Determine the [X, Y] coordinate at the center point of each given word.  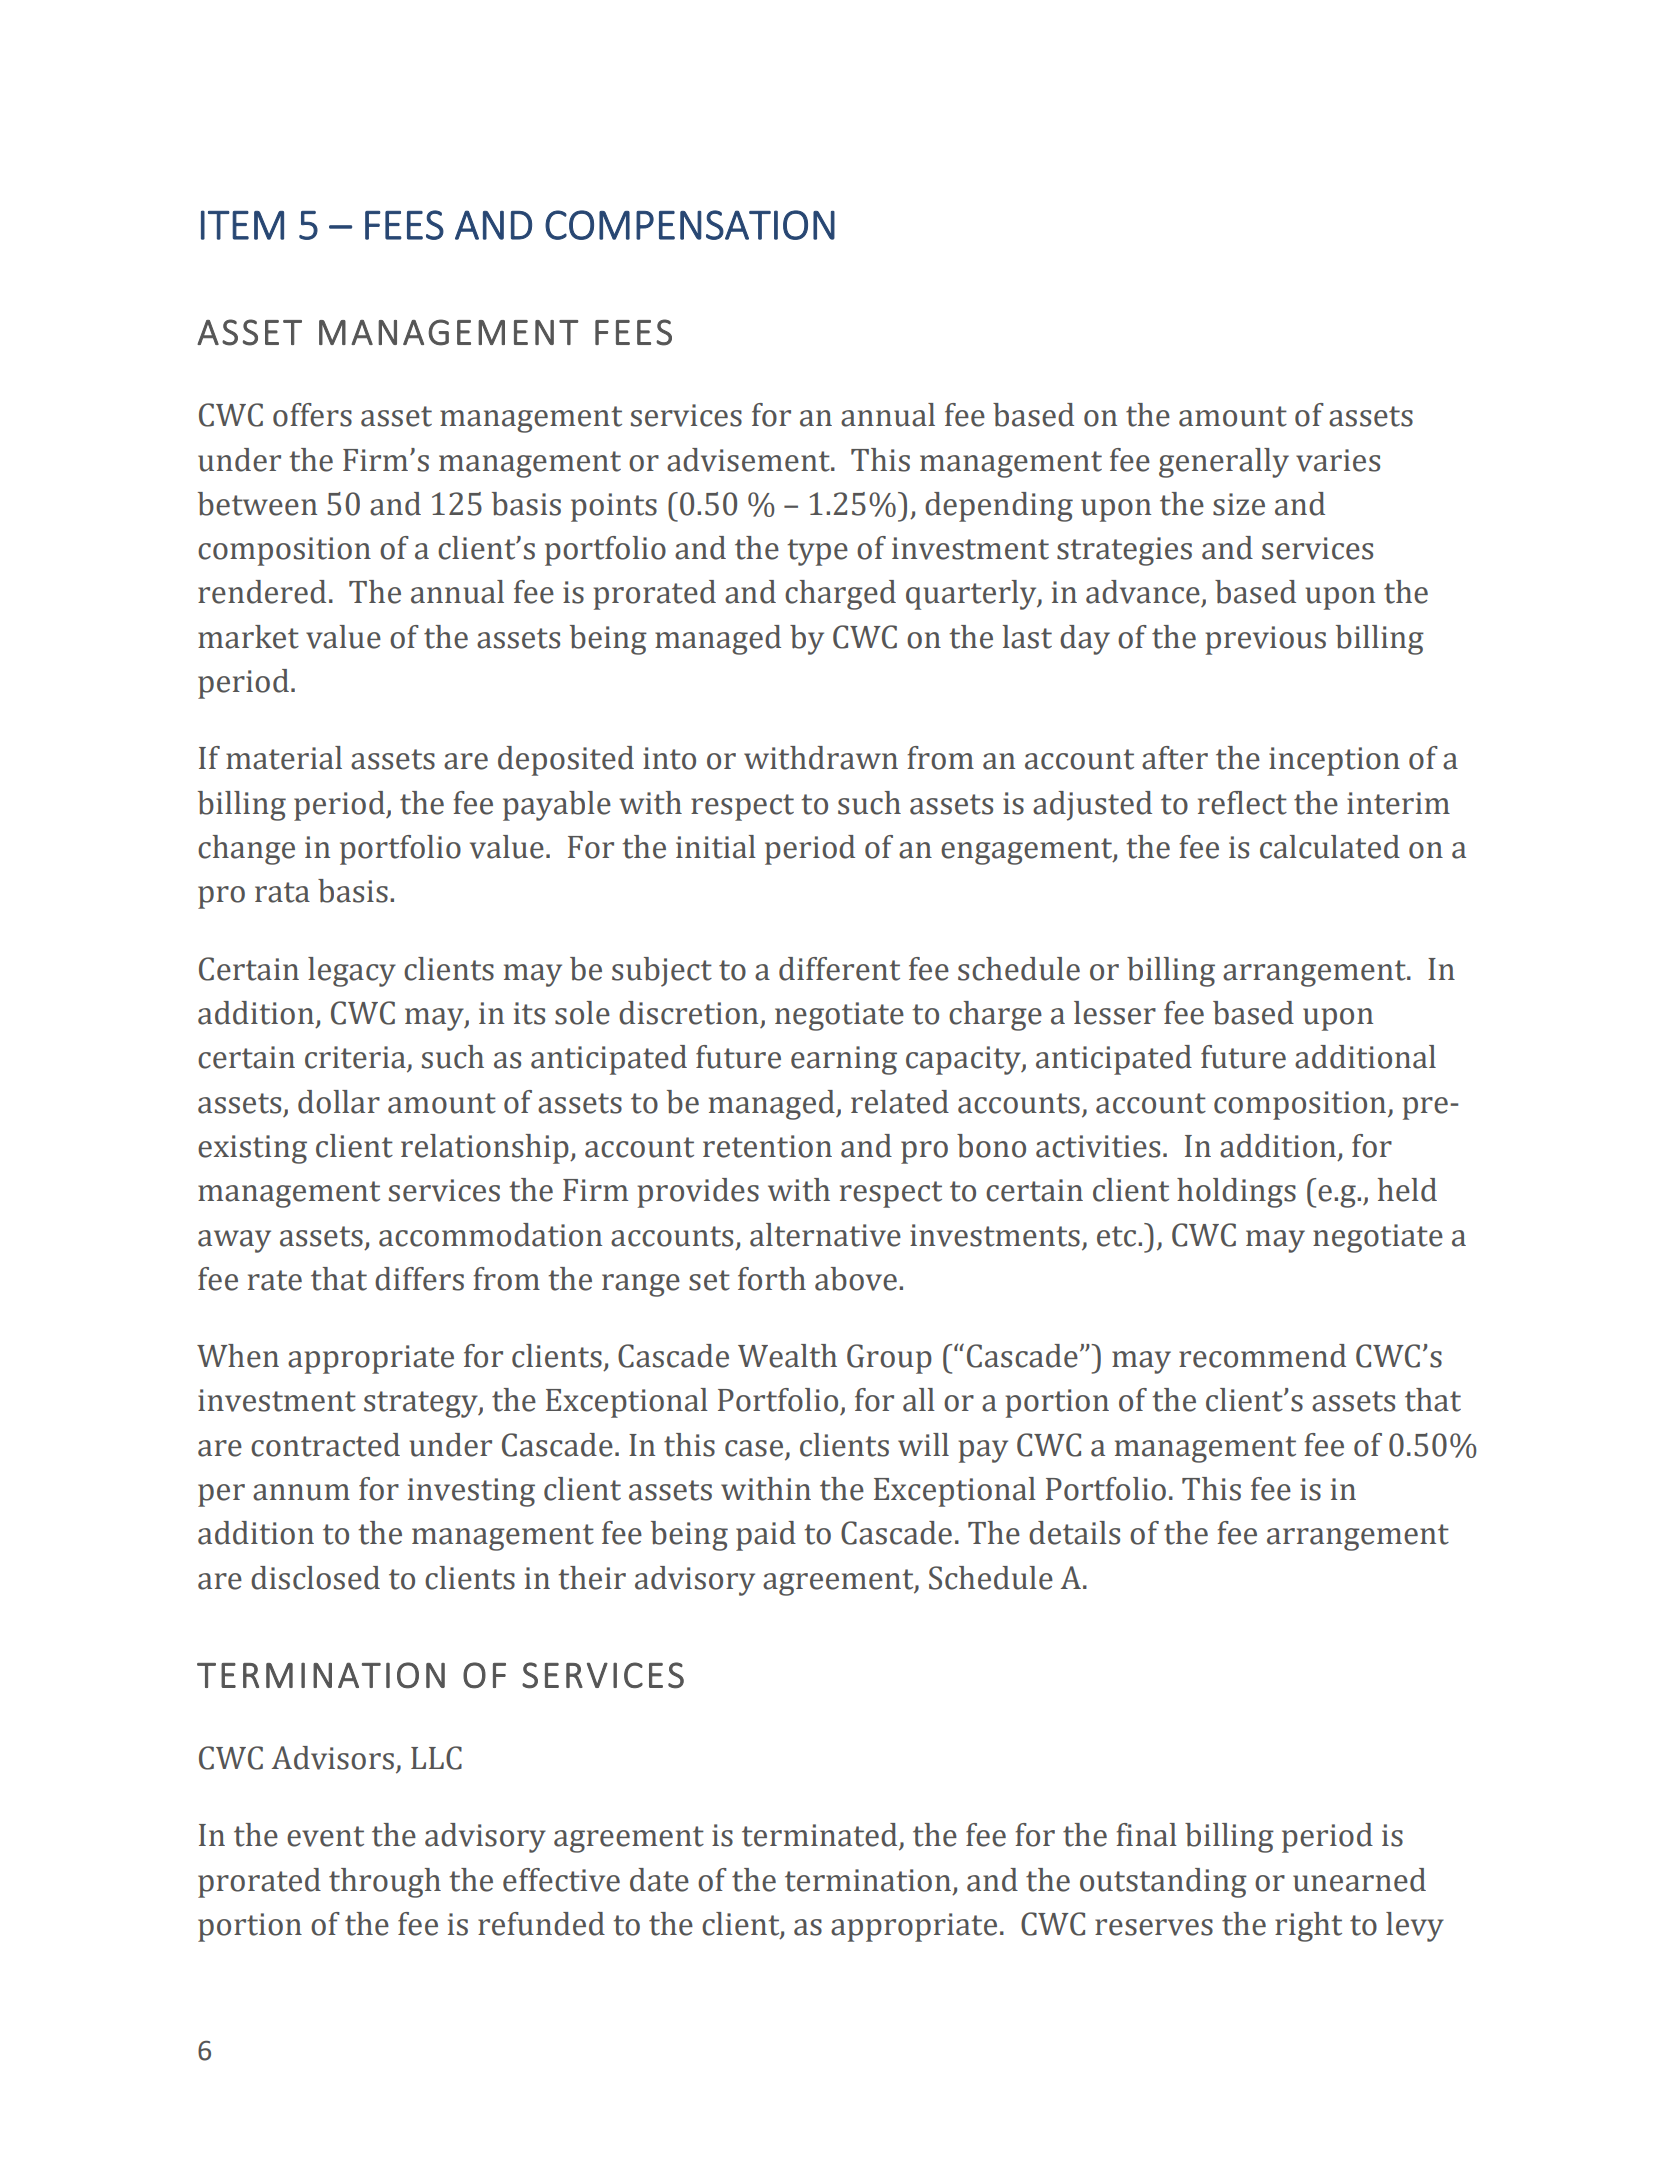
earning [844, 1060]
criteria [356, 1058]
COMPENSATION [690, 225]
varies [1338, 460]
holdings [1236, 1193]
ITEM [242, 225]
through [385, 1883]
